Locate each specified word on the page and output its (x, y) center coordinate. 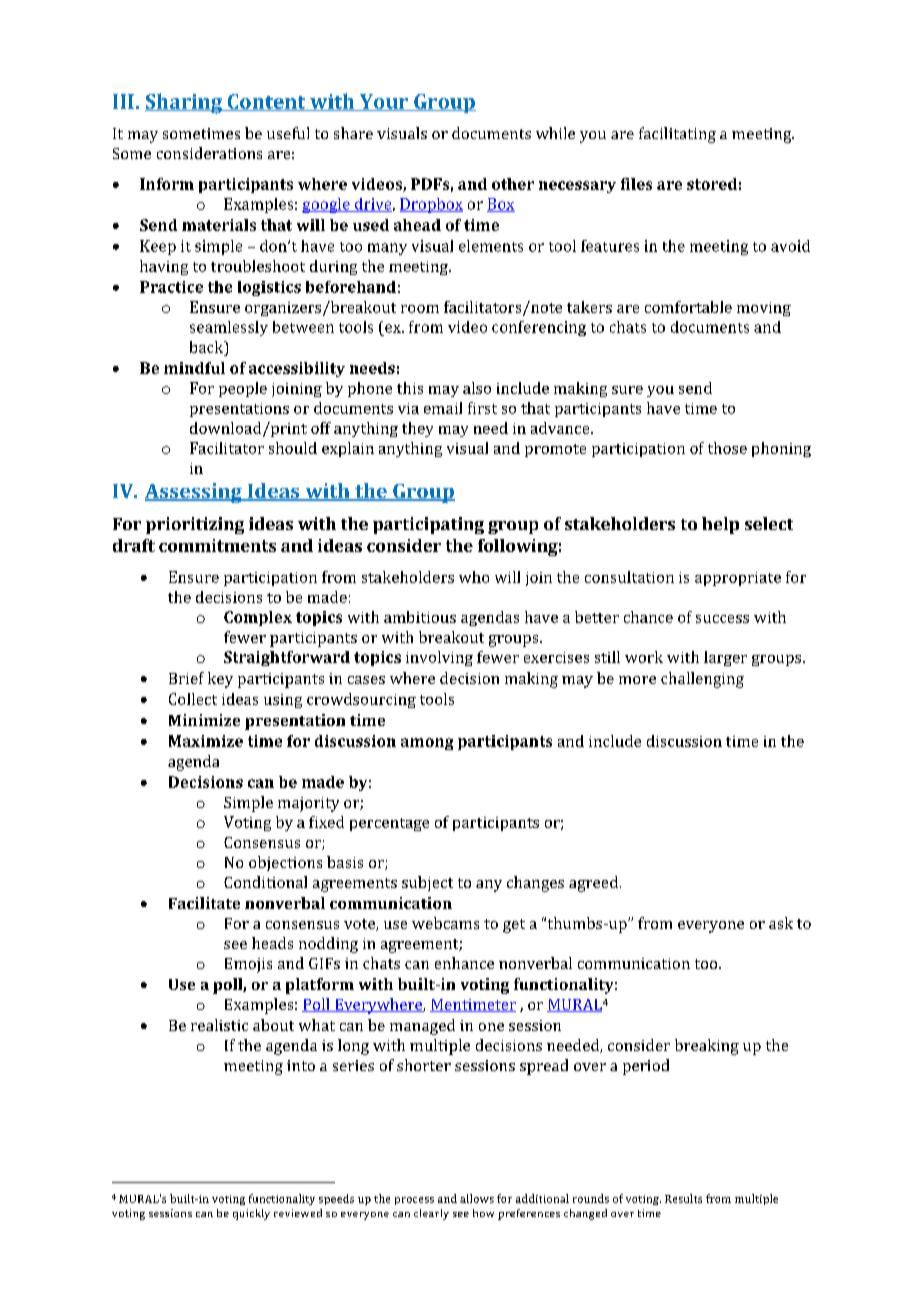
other (513, 184)
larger (725, 658)
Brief (186, 678)
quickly (251, 1214)
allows (477, 1198)
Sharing (185, 103)
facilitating (677, 135)
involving (439, 658)
